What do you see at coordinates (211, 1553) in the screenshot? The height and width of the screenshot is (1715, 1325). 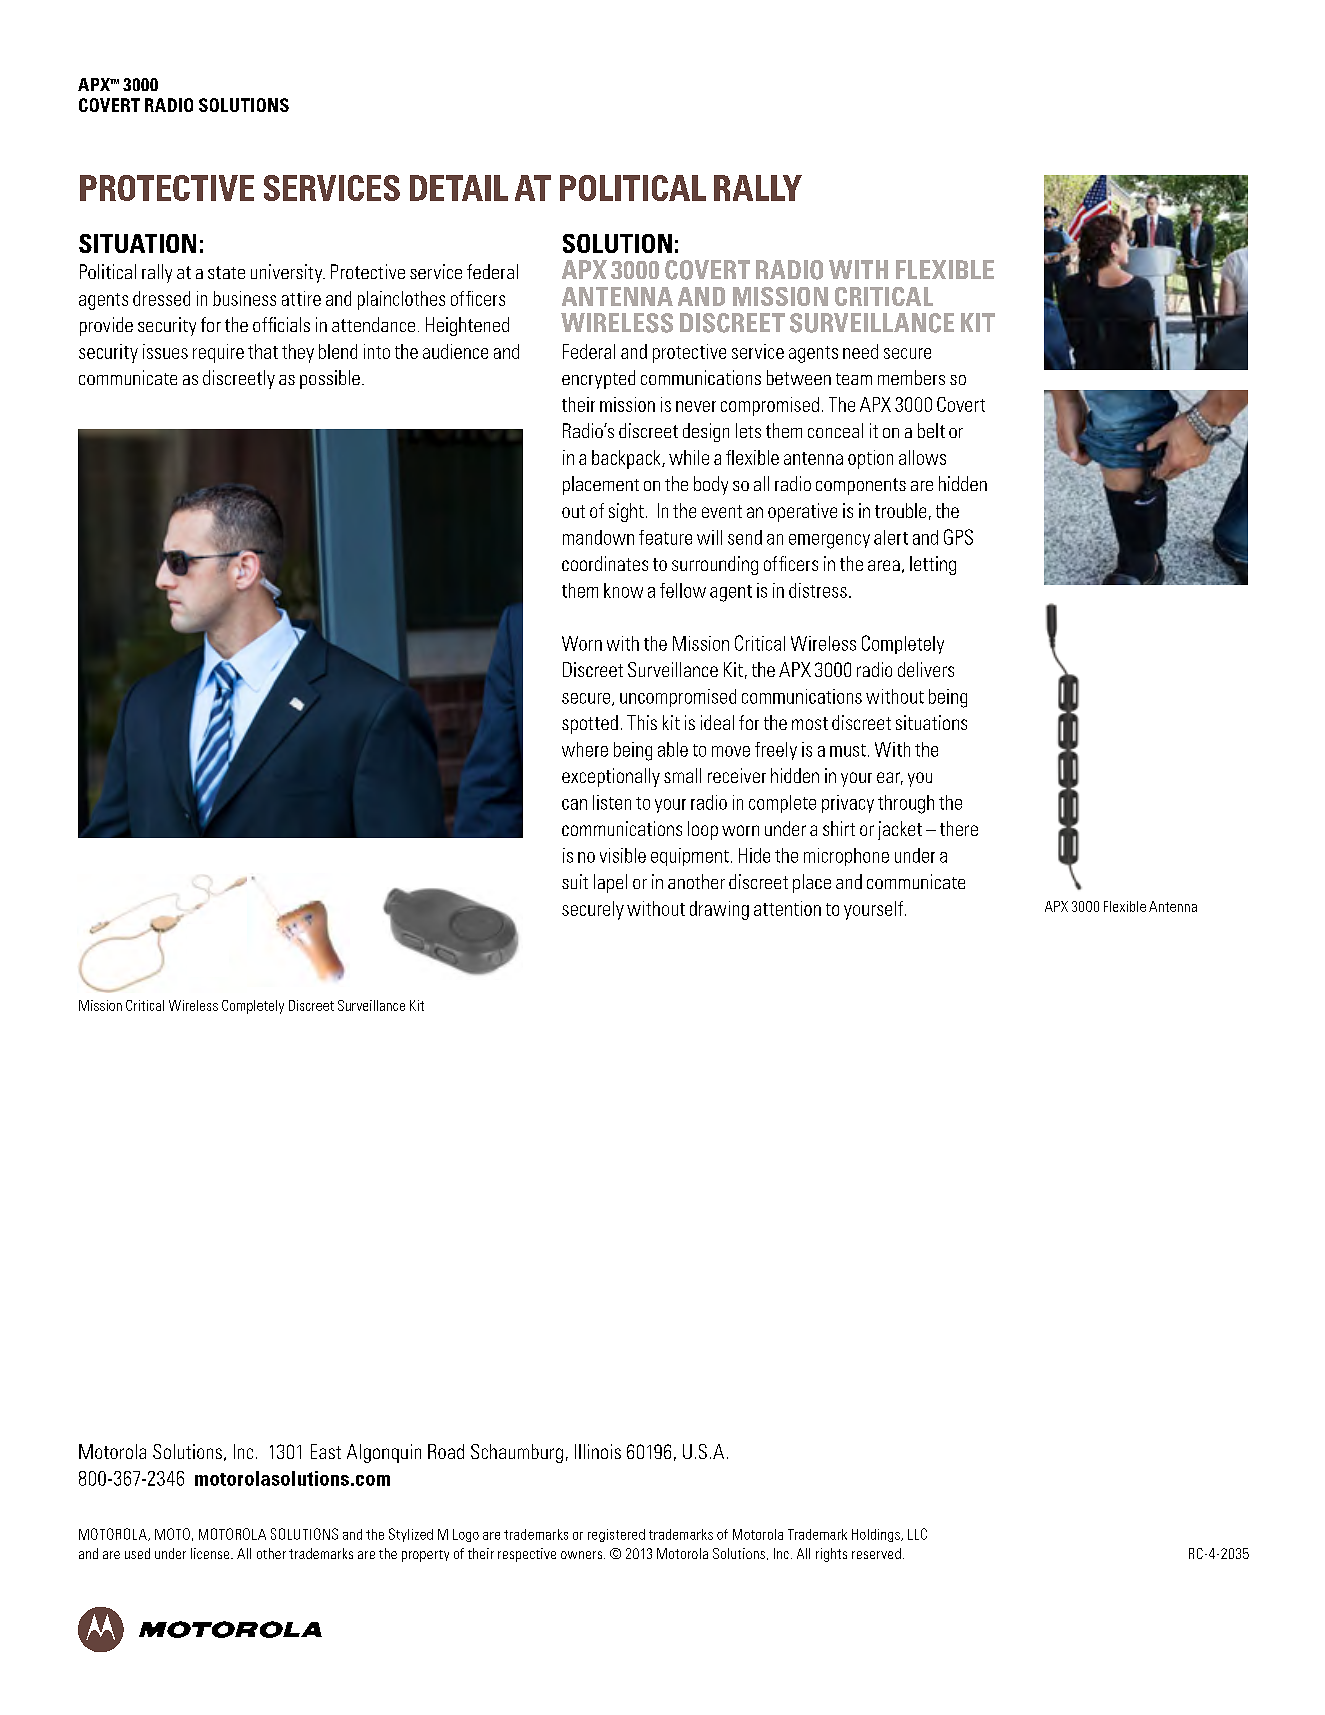 I see `license` at bounding box center [211, 1553].
